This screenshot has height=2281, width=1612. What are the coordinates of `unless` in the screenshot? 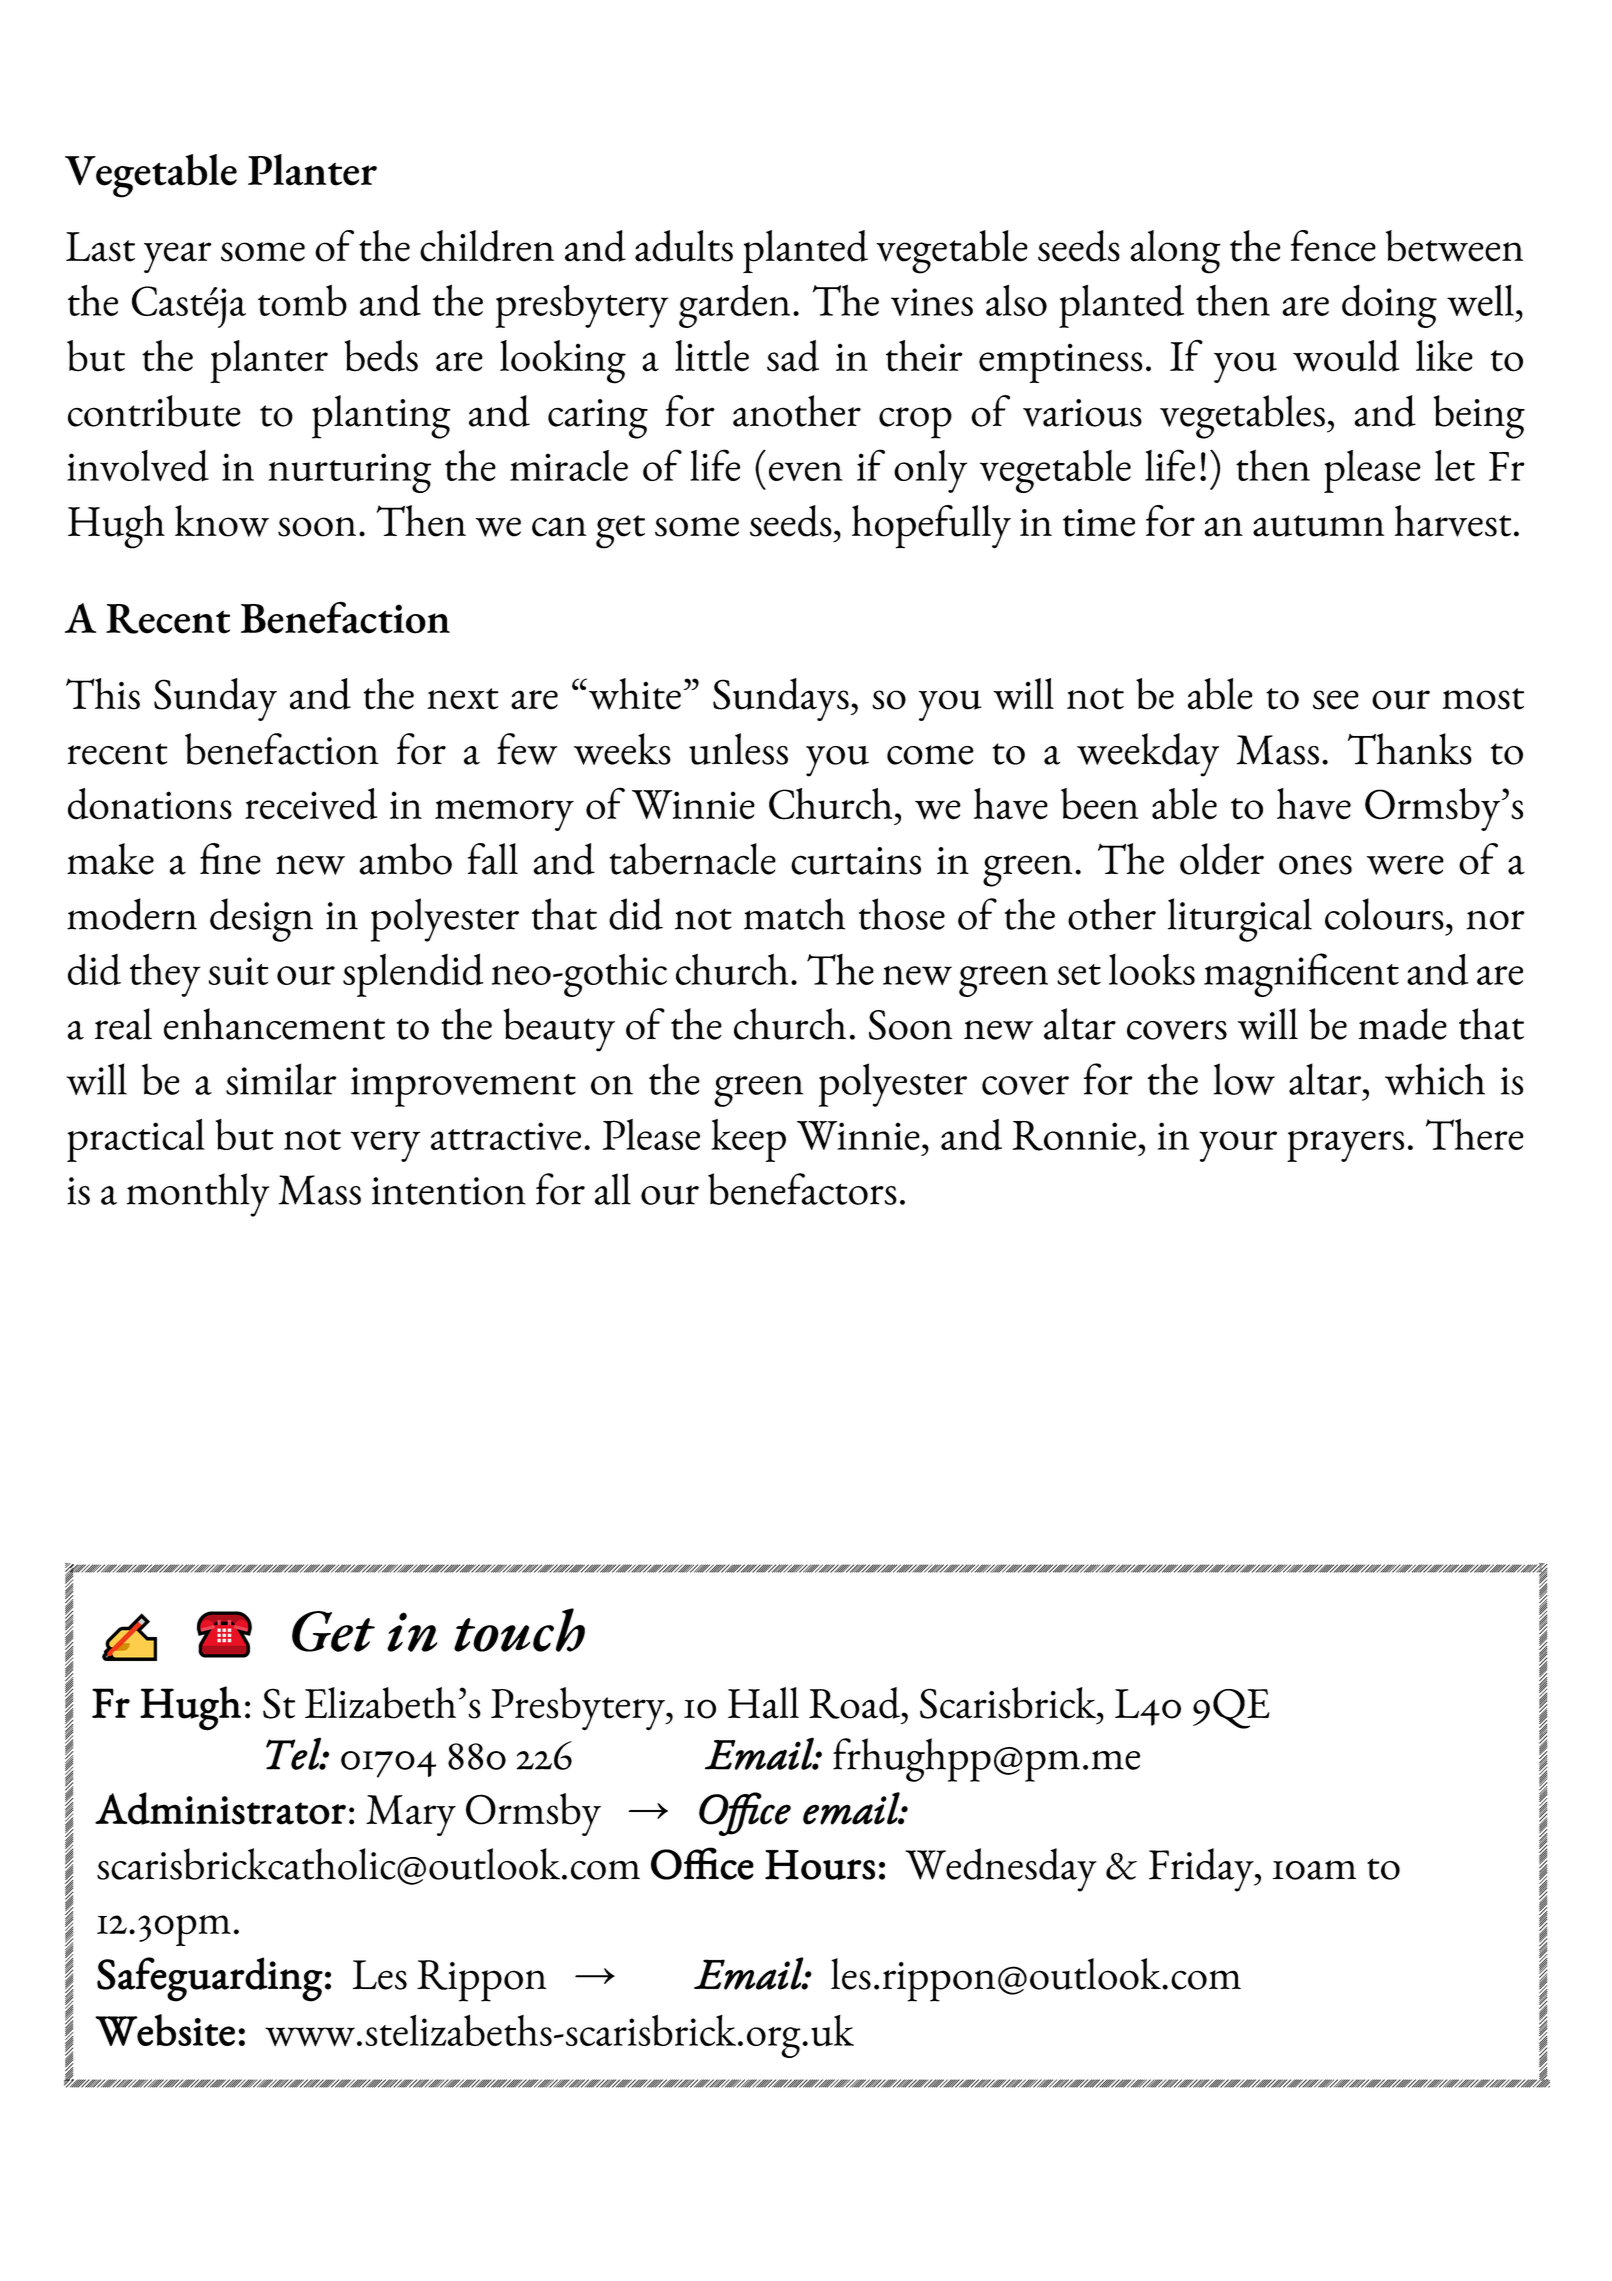 It's located at (738, 749).
